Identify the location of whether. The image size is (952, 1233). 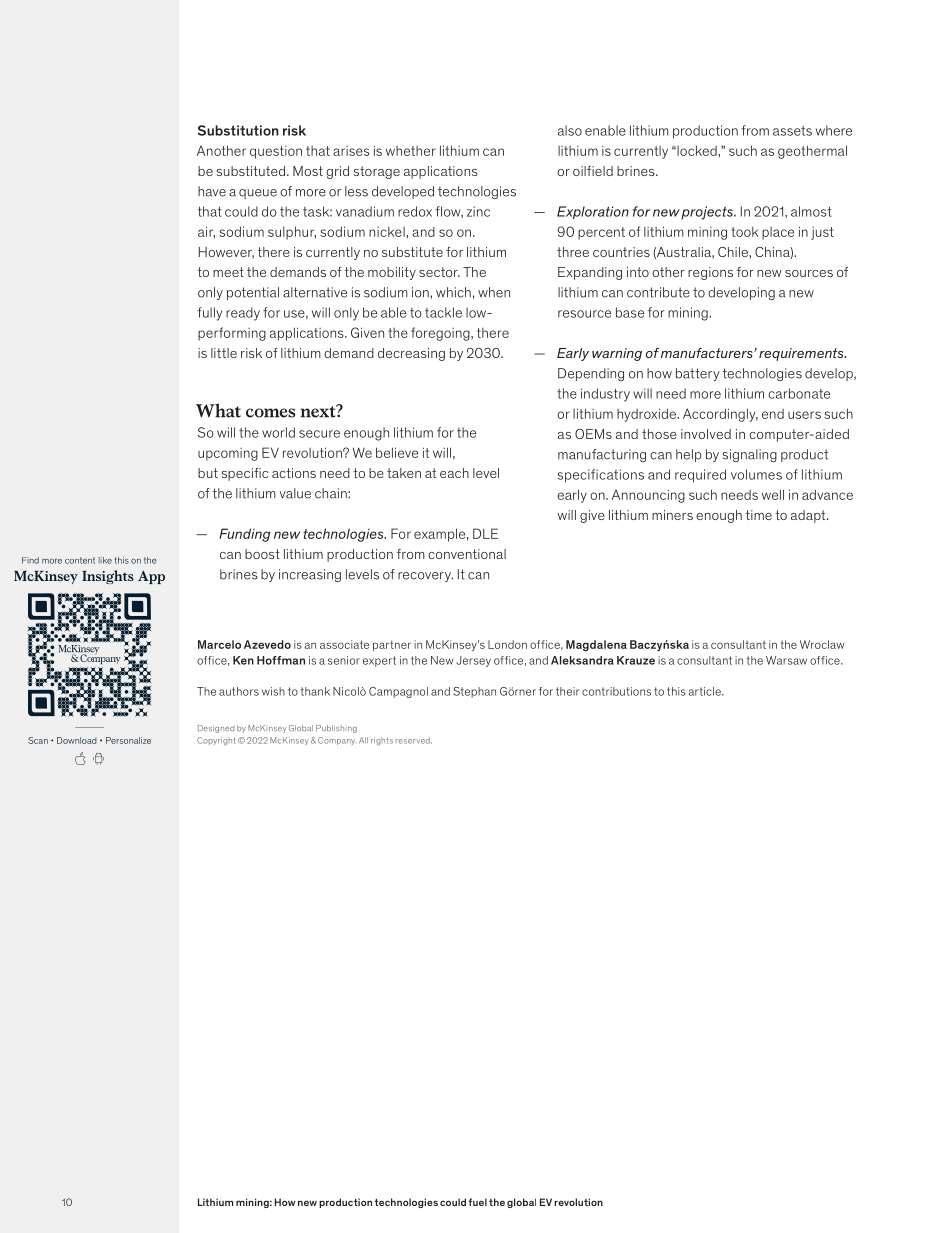
(411, 151).
